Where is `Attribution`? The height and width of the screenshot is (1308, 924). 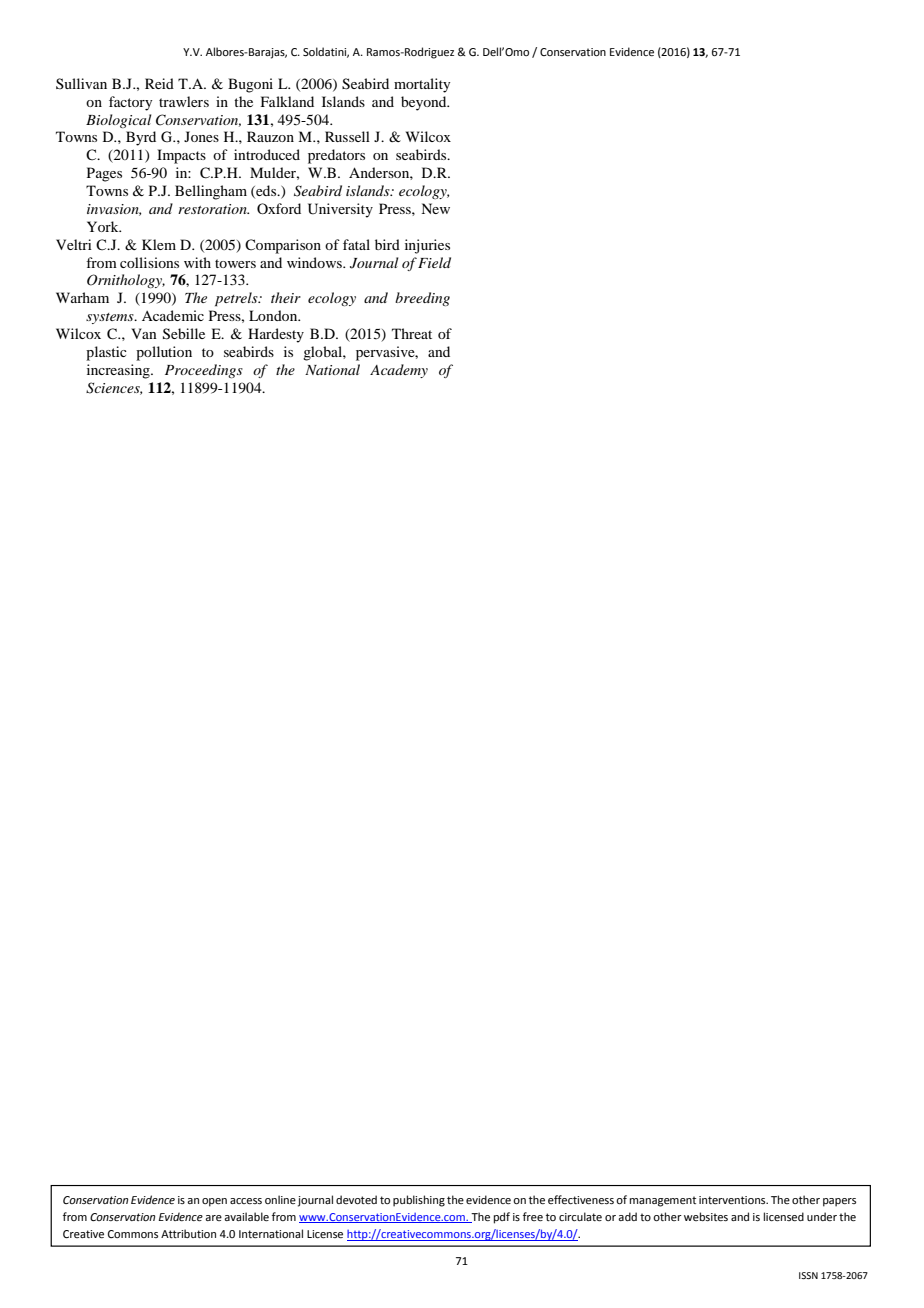 Attribution is located at coordinates (188, 1233).
